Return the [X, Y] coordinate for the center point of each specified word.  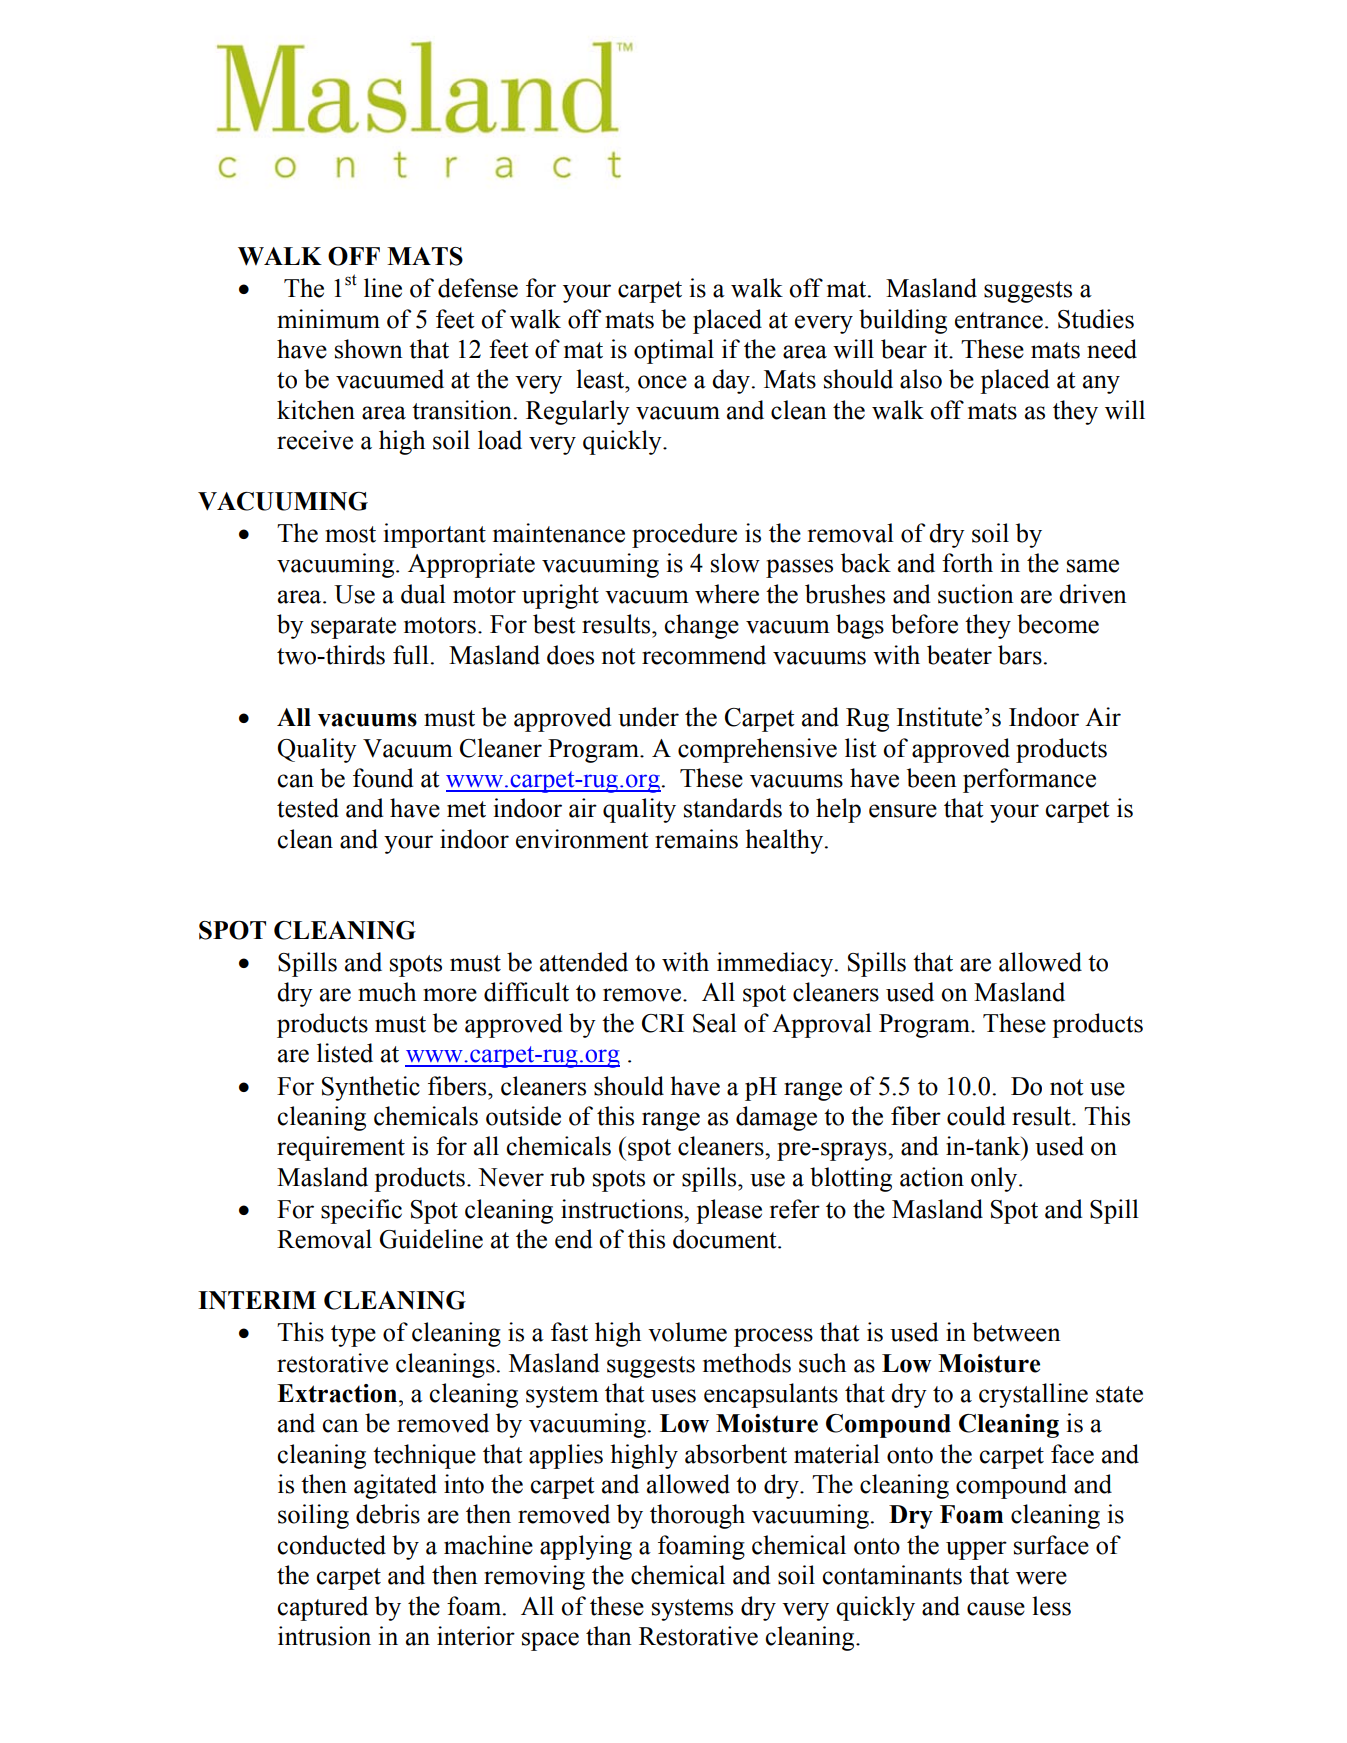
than [609, 1636]
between [1016, 1332]
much [387, 992]
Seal [715, 1023]
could [976, 1116]
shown [369, 349]
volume [687, 1332]
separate [353, 628]
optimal [674, 351]
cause [996, 1609]
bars [1020, 655]
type [353, 1336]
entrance [999, 320]
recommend [704, 655]
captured [322, 1608]
